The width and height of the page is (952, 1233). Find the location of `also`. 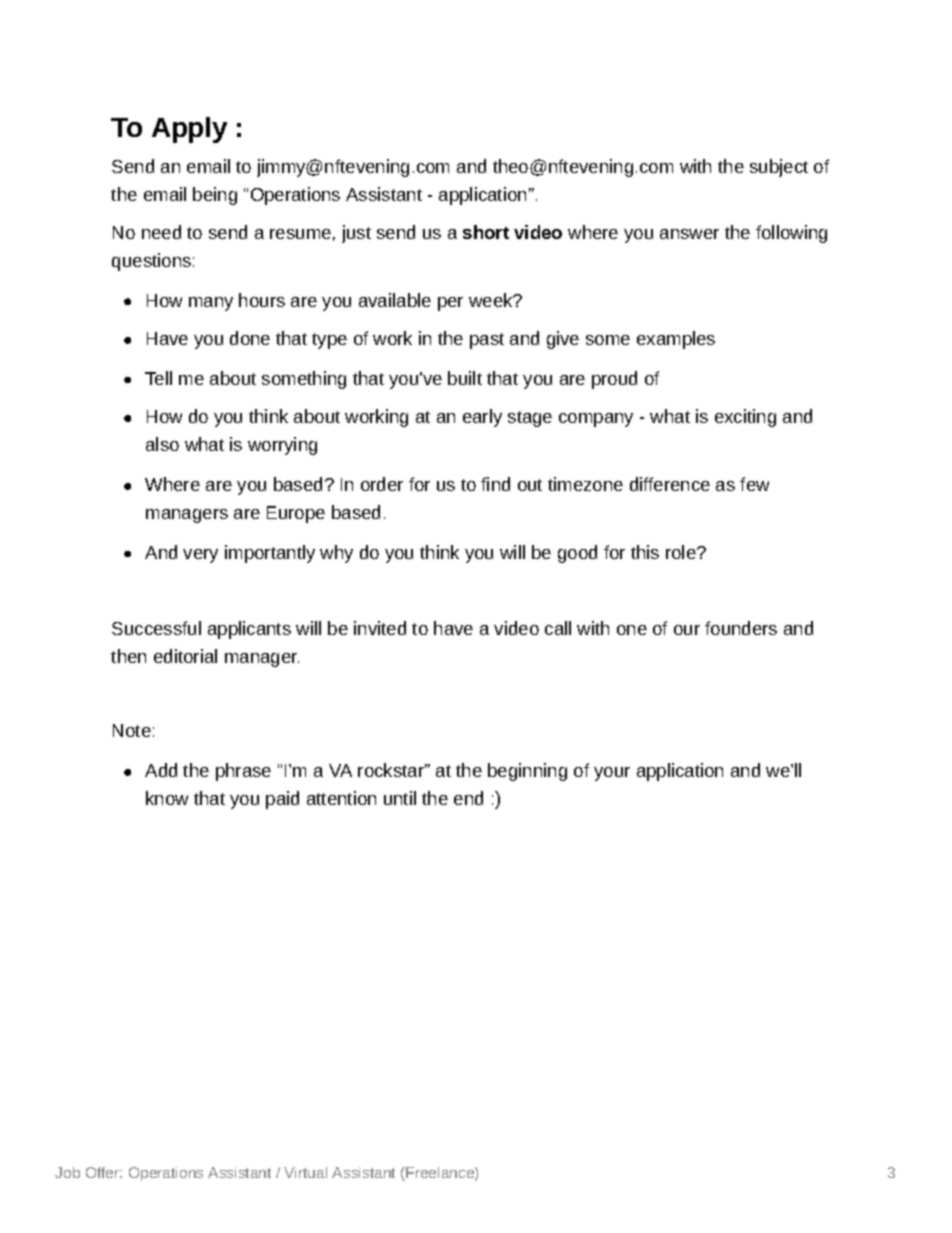

also is located at coordinates (162, 444).
